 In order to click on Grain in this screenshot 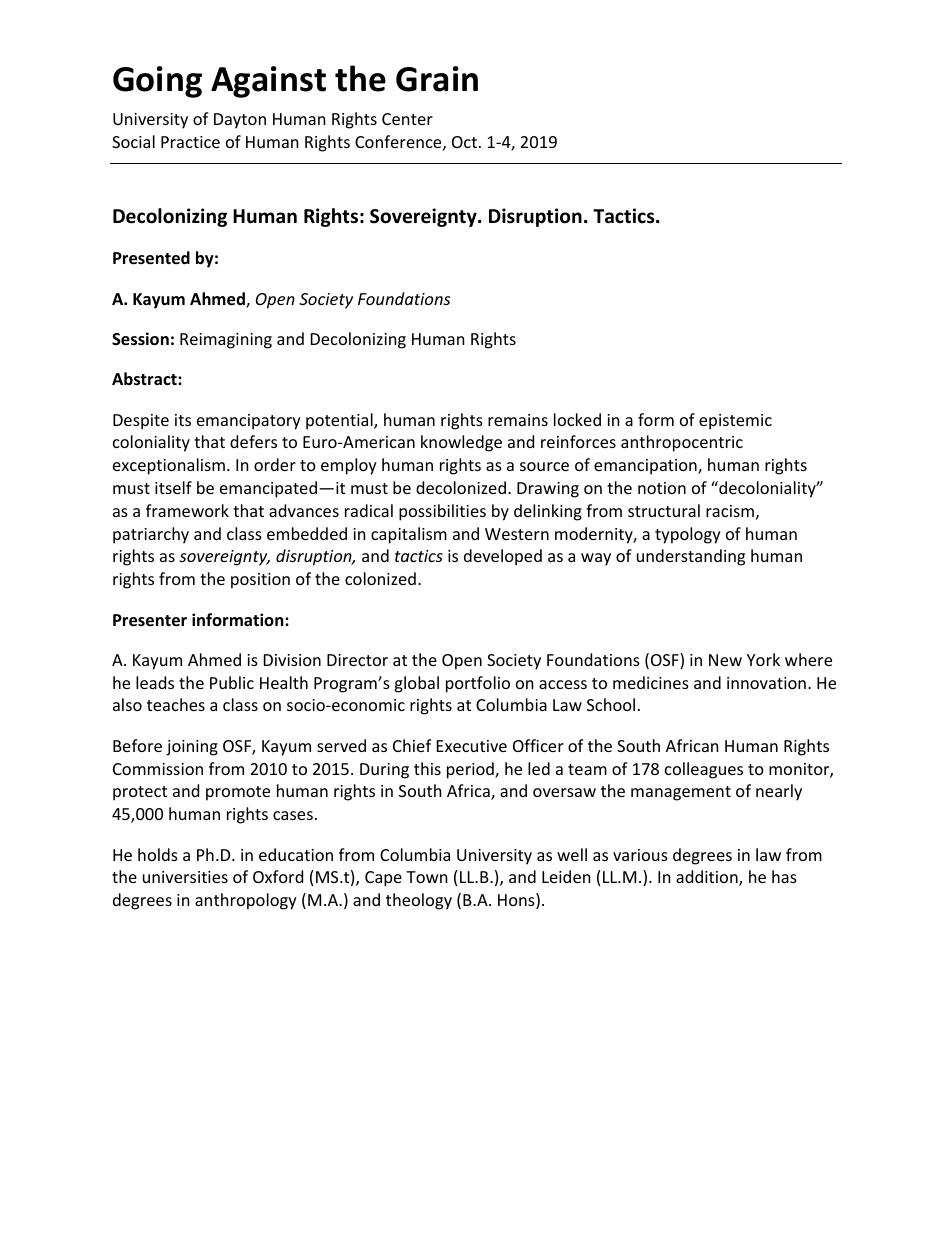, I will do `click(437, 79)`.
